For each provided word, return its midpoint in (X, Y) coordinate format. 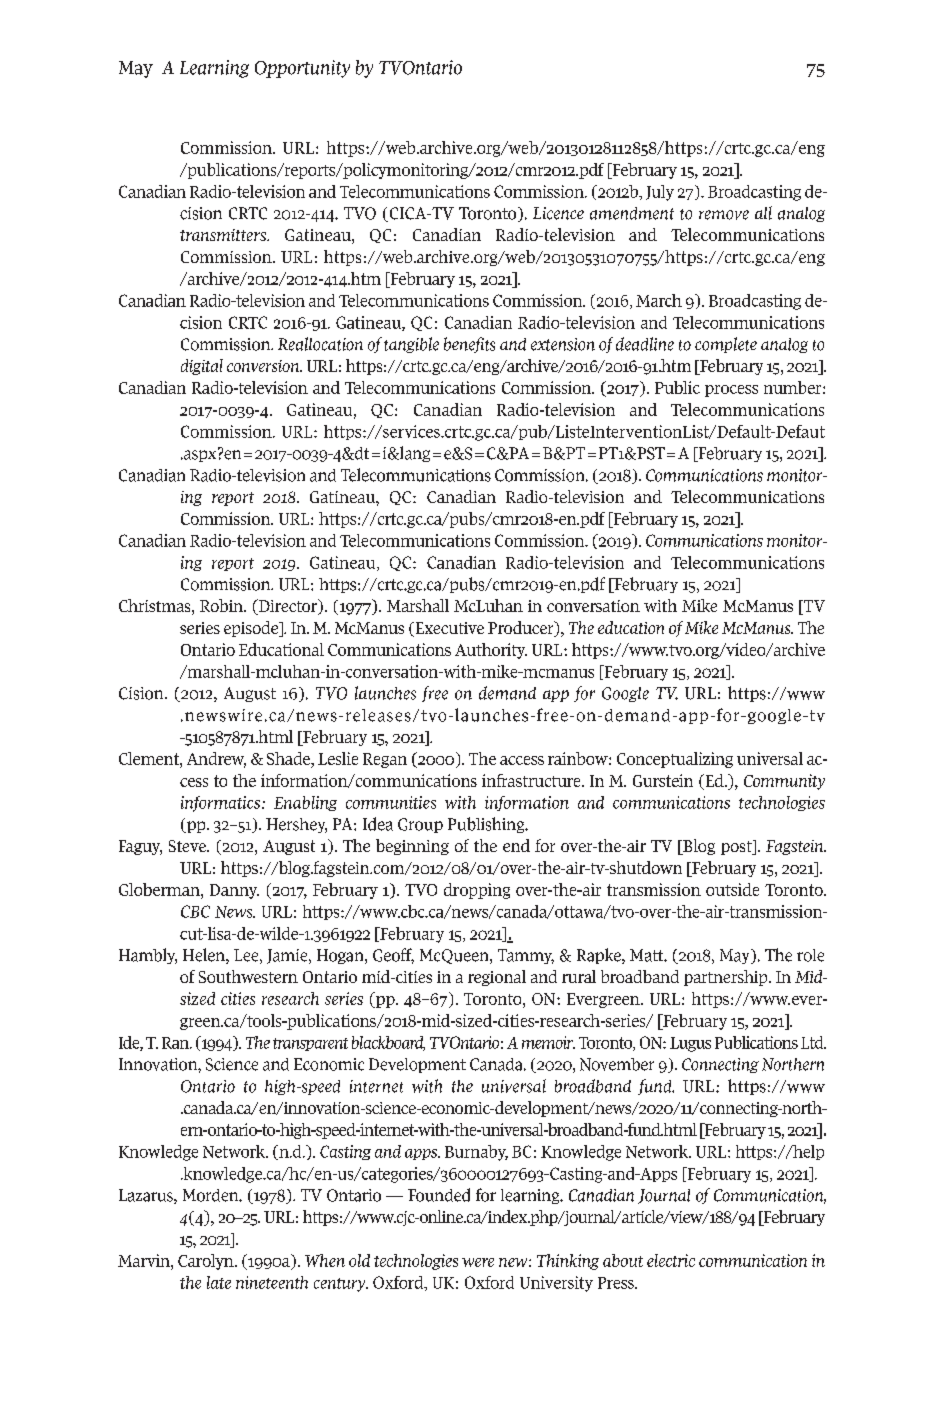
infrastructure (532, 780)
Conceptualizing (675, 760)
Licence (558, 213)
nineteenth (272, 1282)
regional (497, 978)
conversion (264, 366)
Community (784, 782)
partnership (727, 978)
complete (726, 345)
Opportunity (302, 69)
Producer (522, 629)
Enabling (305, 803)
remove (724, 215)
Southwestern (248, 976)
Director (288, 607)
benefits (469, 345)
